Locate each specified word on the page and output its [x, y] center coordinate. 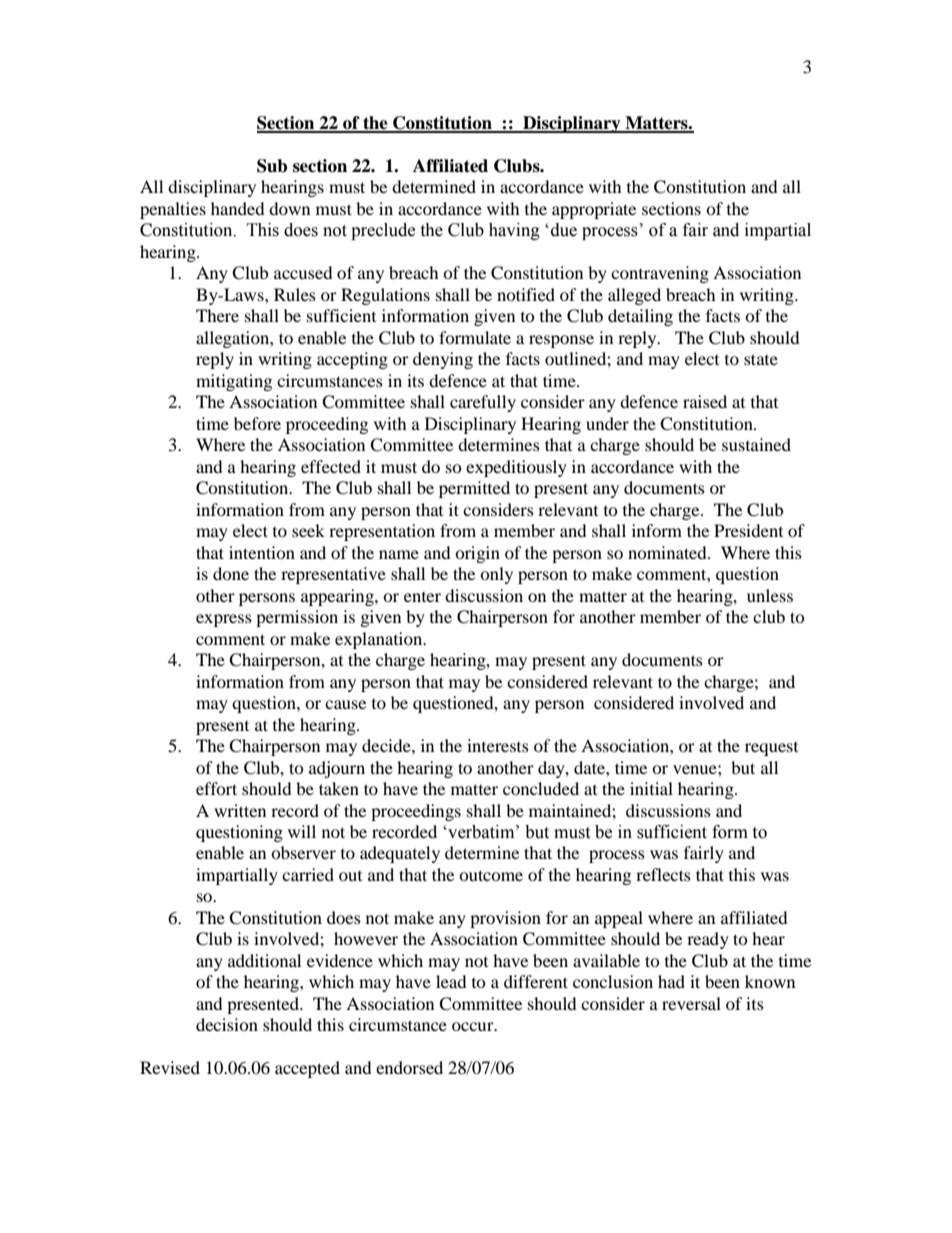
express [224, 620]
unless [770, 595]
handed [238, 208]
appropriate [594, 210]
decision [227, 1024]
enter [422, 597]
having [514, 231]
